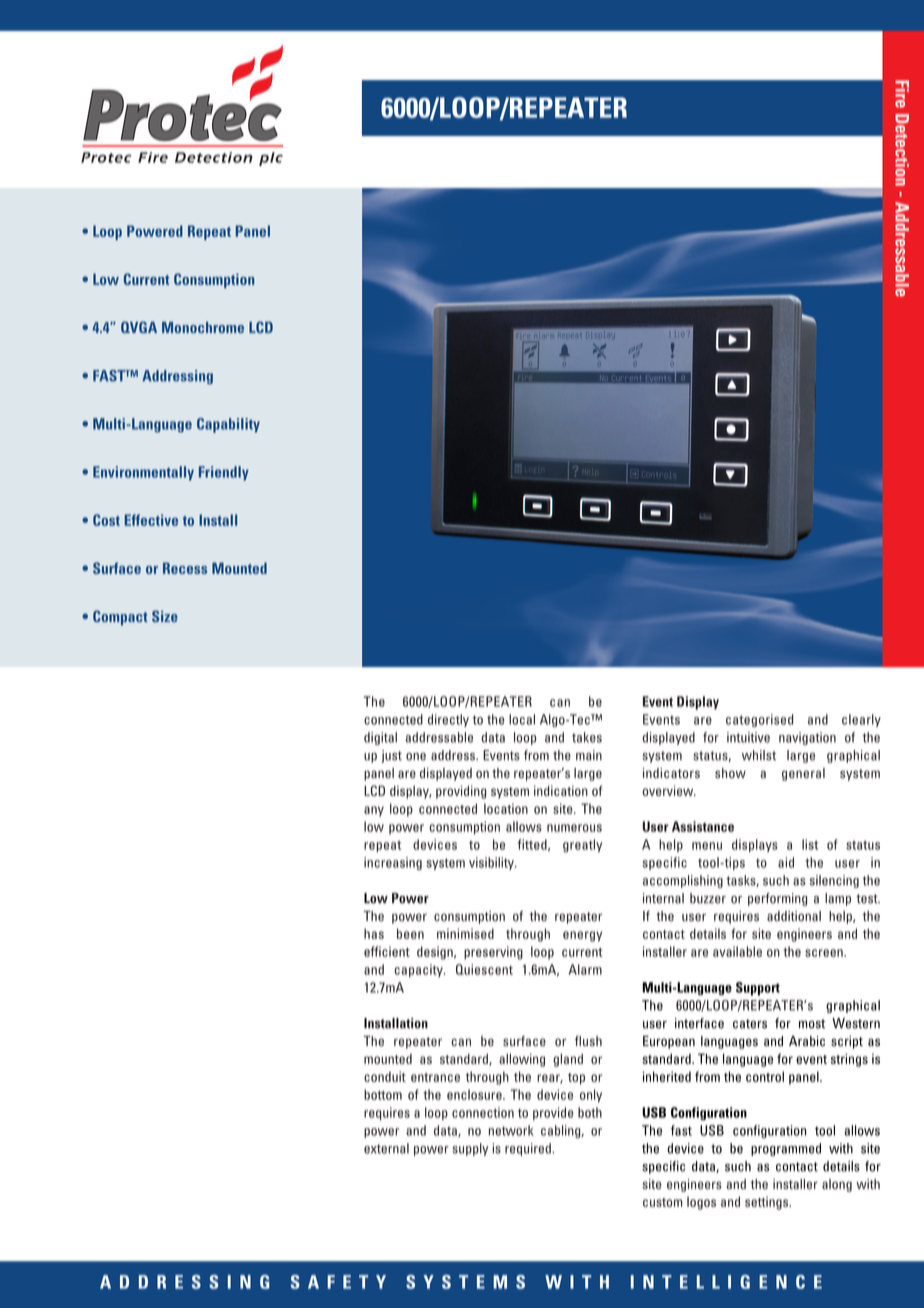 Image resolution: width=924 pixels, height=1308 pixels. What do you see at coordinates (759, 755) in the screenshot?
I see `whilst` at bounding box center [759, 755].
